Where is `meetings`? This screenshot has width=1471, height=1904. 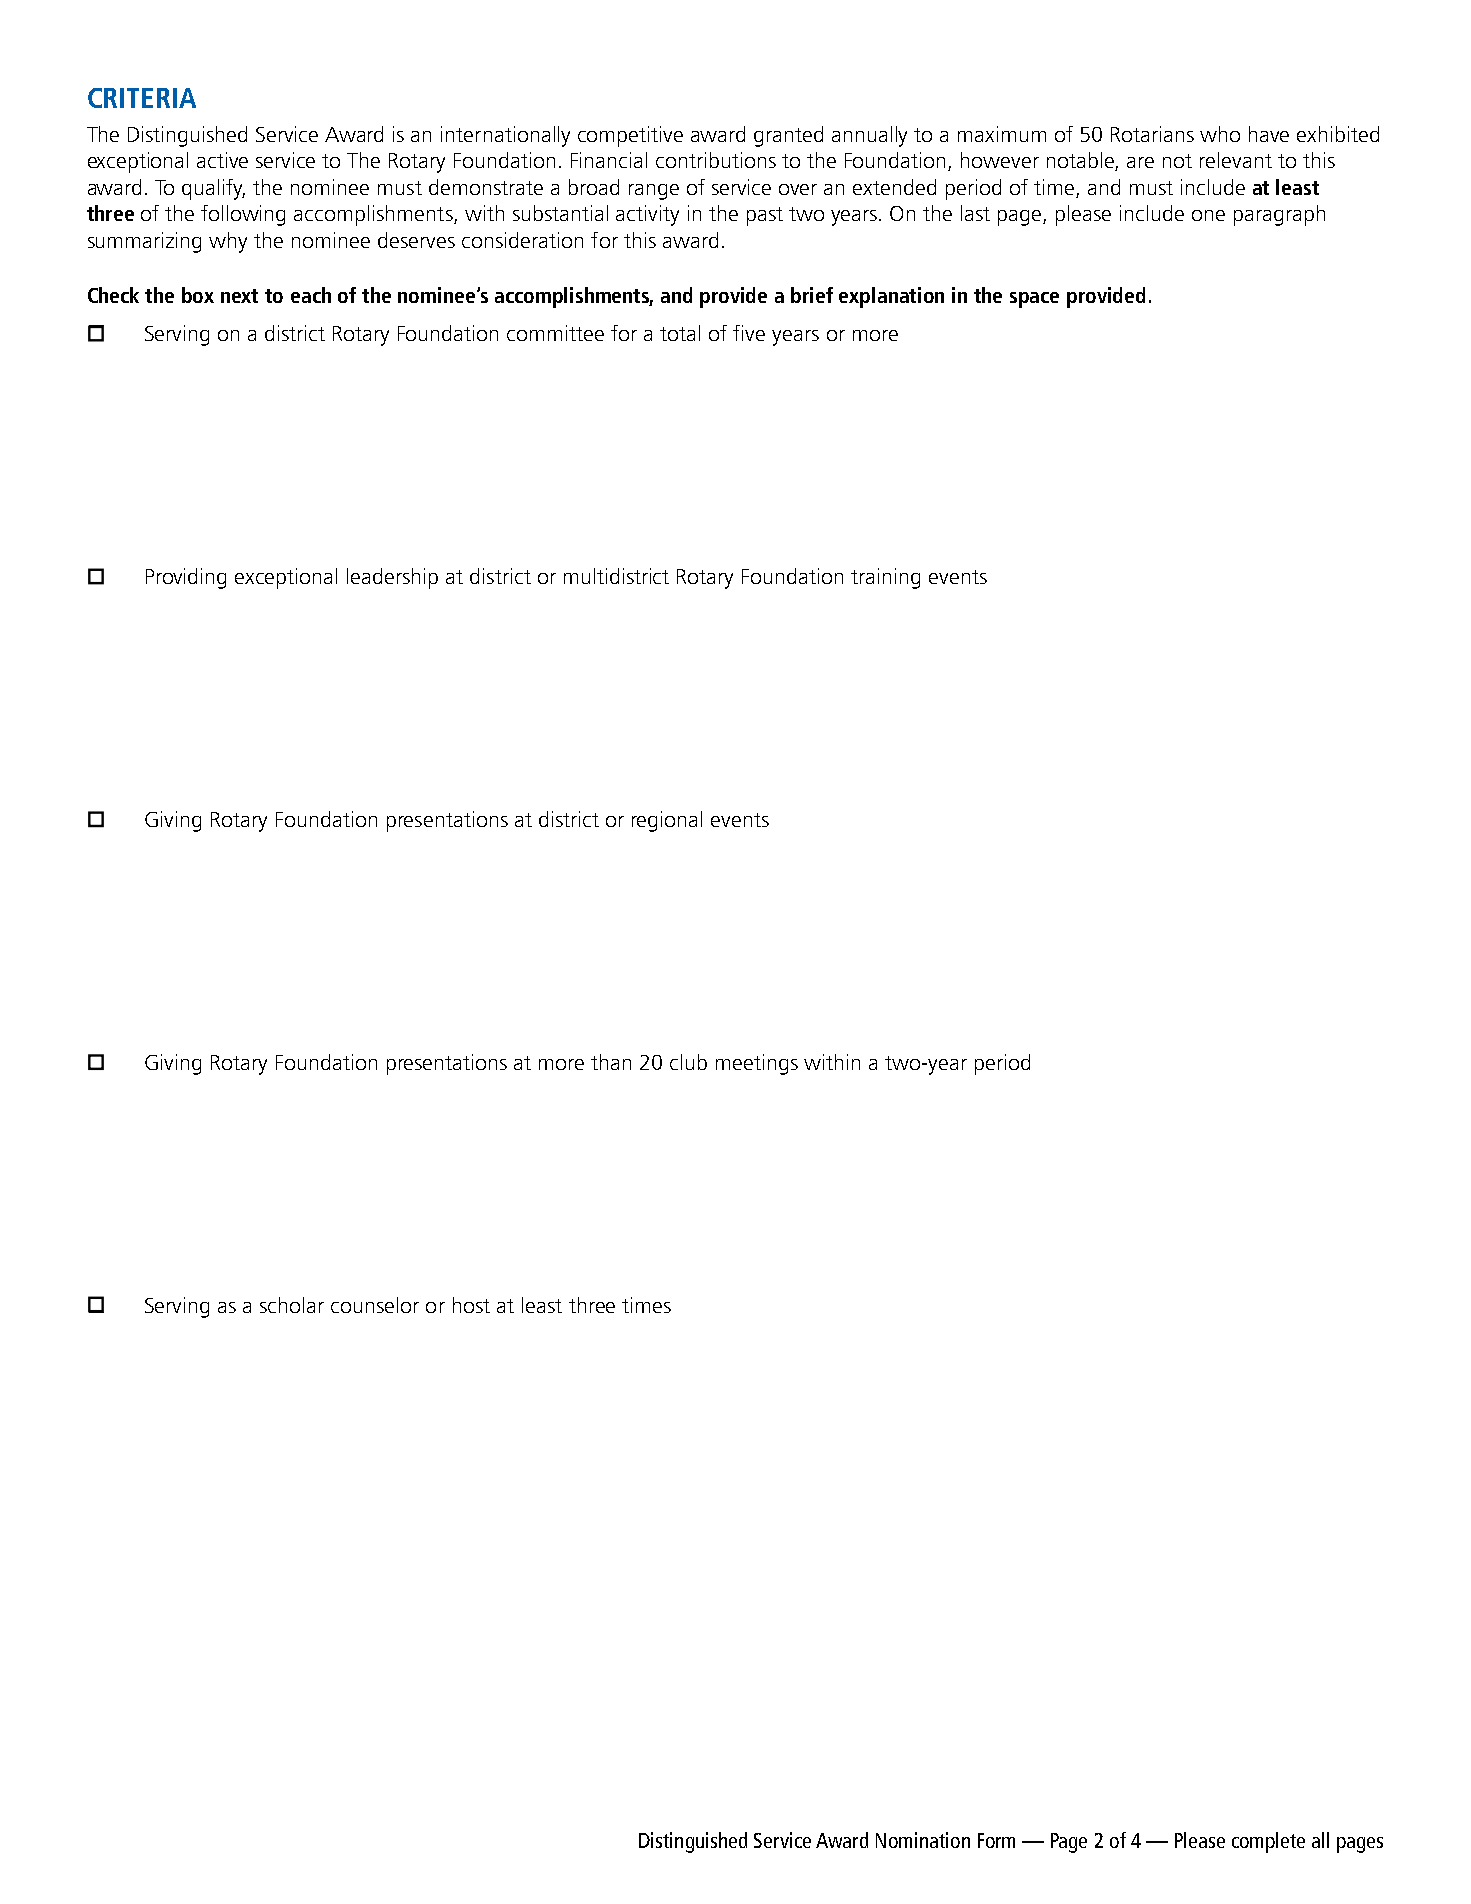
meetings is located at coordinates (757, 1064).
